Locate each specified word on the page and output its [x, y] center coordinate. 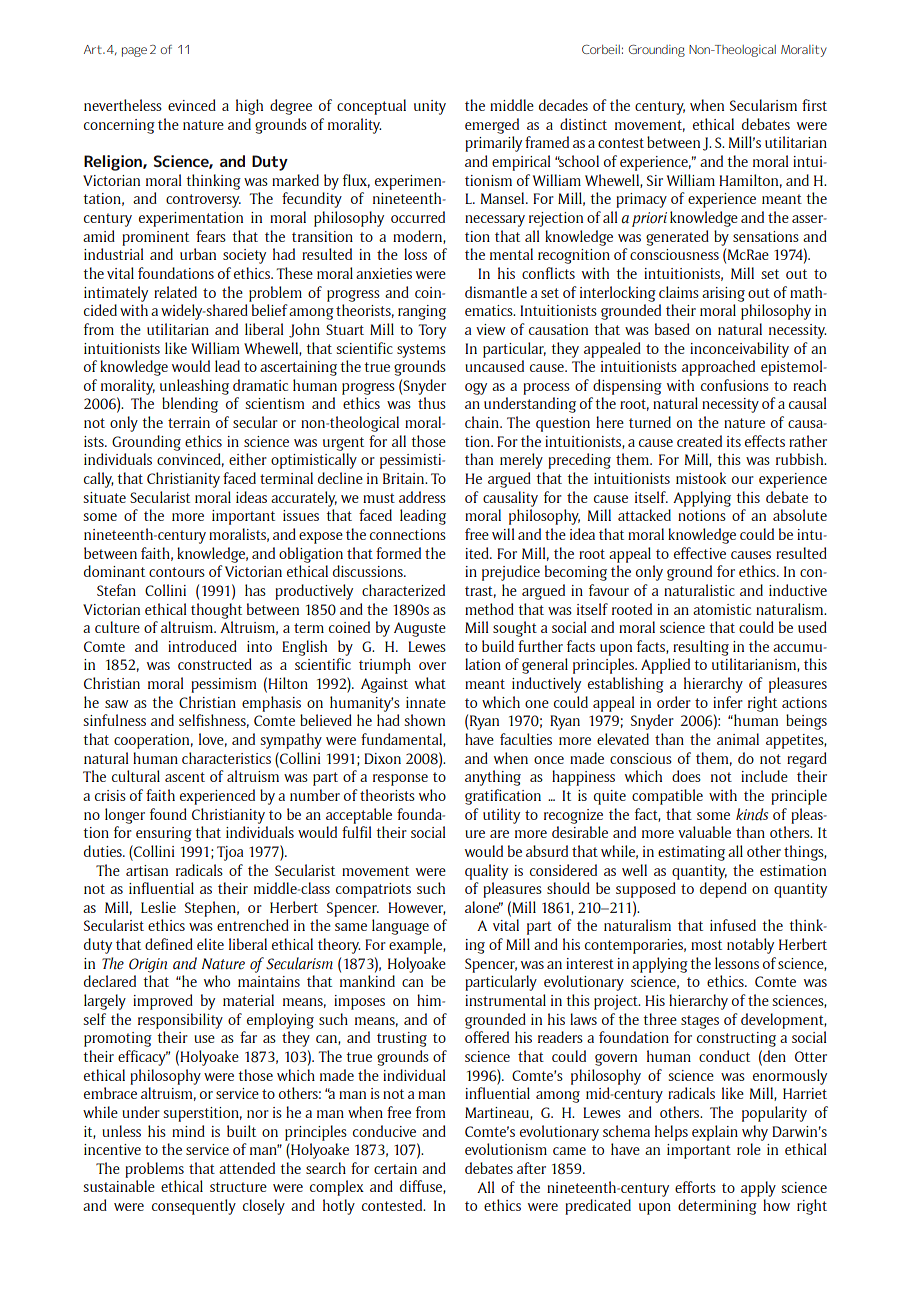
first [814, 105]
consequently [194, 1207]
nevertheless [123, 105]
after [531, 1168]
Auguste [420, 629]
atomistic [722, 609]
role [749, 1149]
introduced [202, 646]
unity [430, 107]
